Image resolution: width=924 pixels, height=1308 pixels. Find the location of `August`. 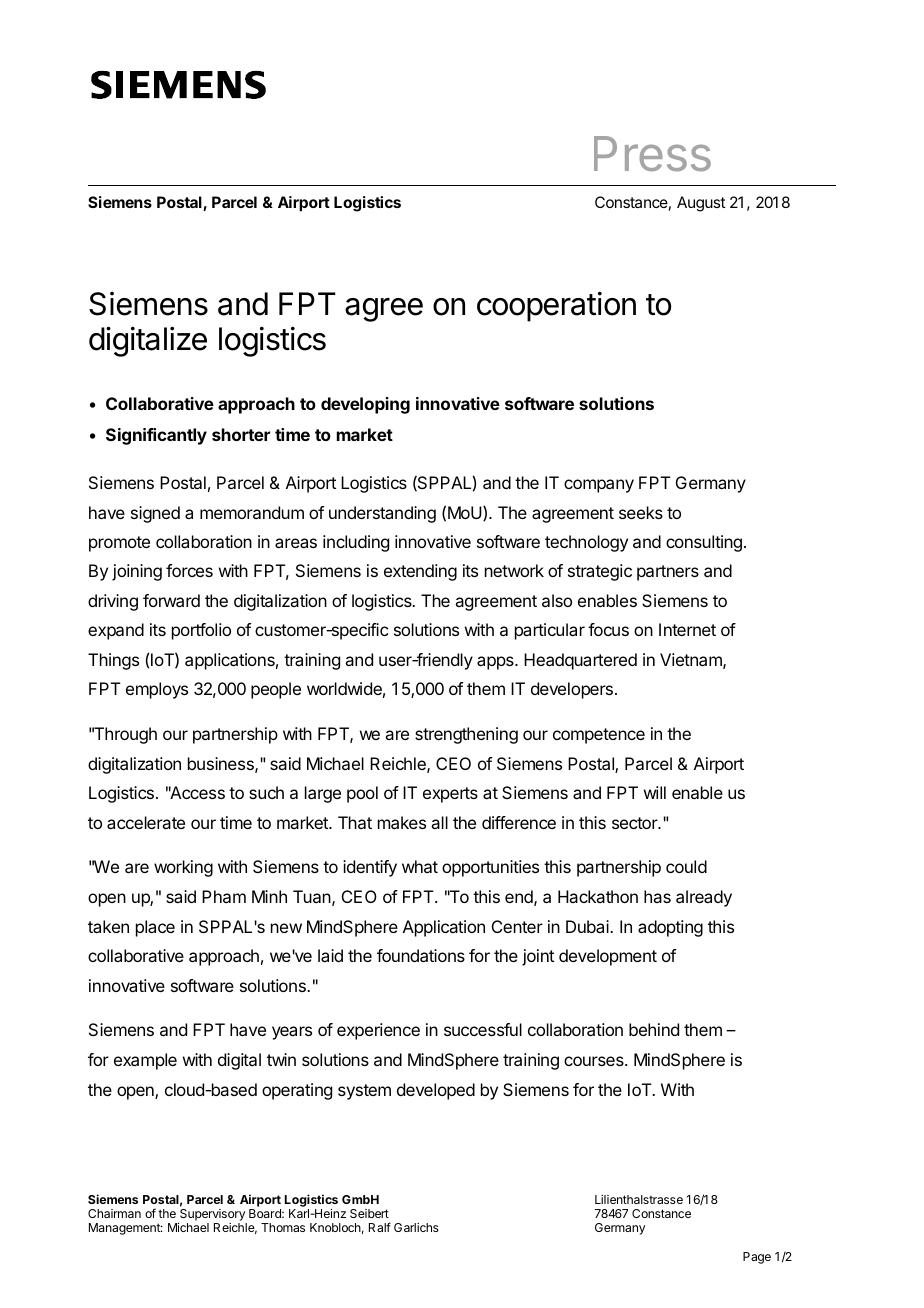

August is located at coordinates (701, 204).
